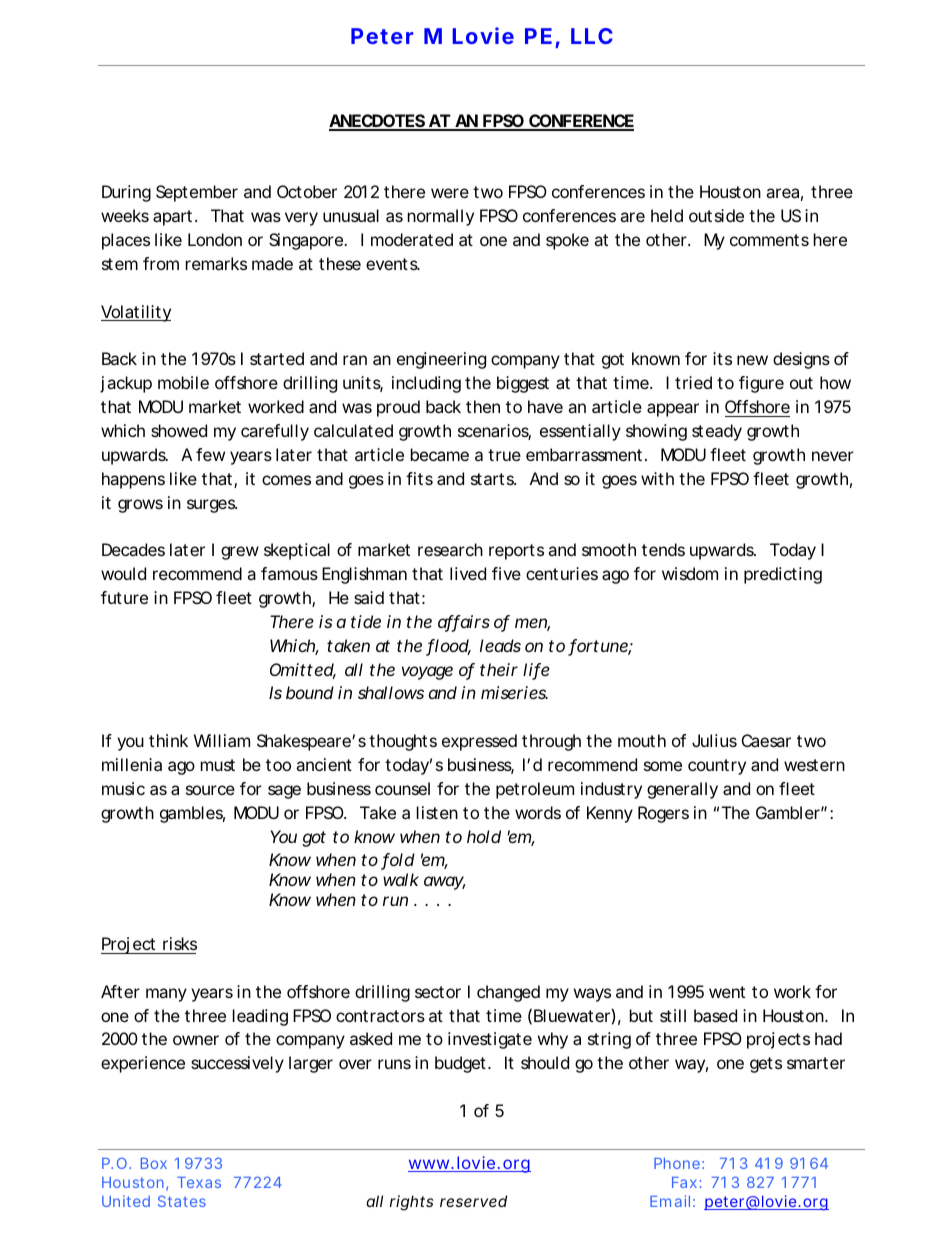  Describe the element at coordinates (199, 1182) in the page. I see `Texas` at that location.
